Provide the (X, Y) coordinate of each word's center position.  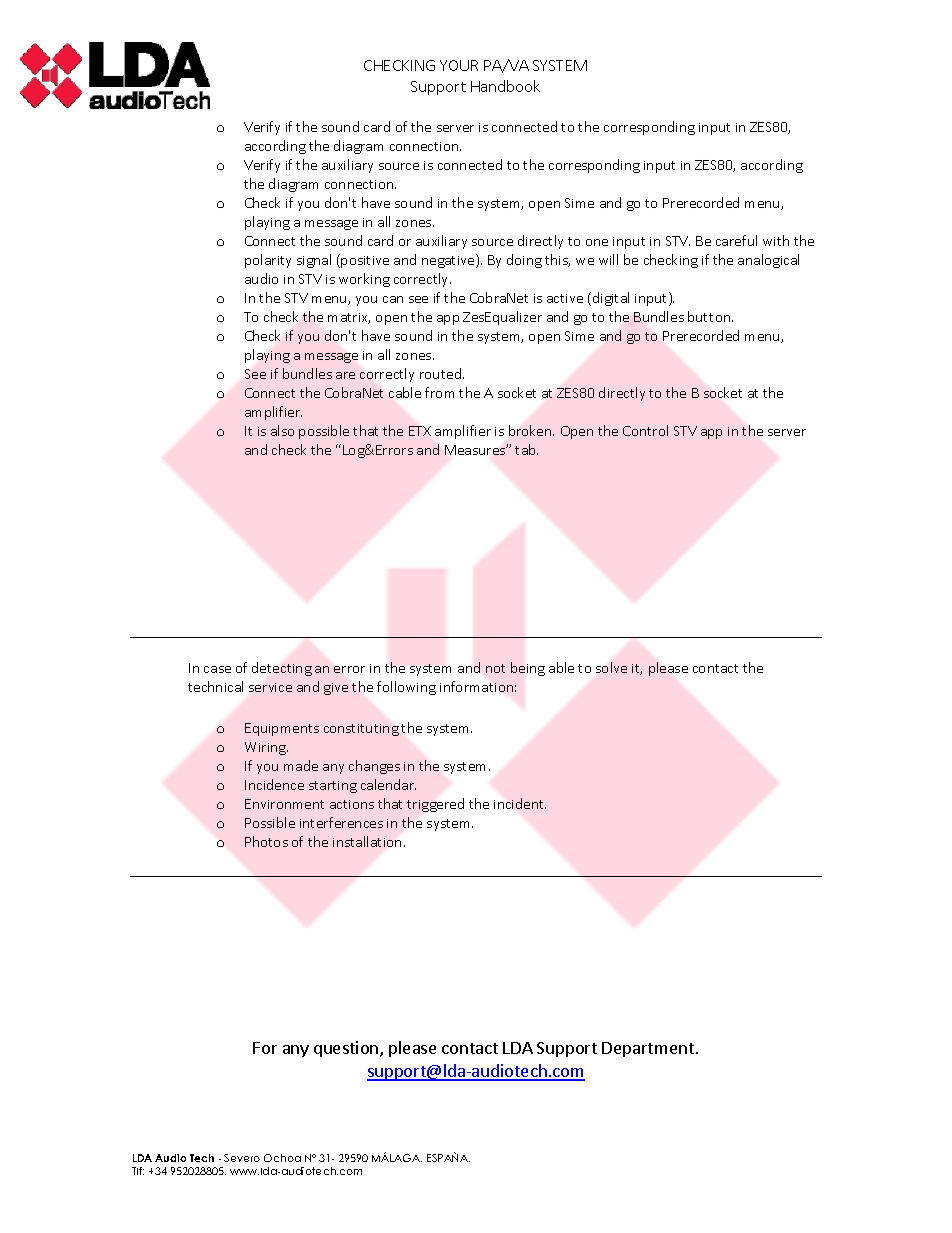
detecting (282, 669)
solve (611, 667)
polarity (268, 261)
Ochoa (282, 1158)
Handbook (505, 86)
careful (736, 240)
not (495, 668)
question (347, 1049)
